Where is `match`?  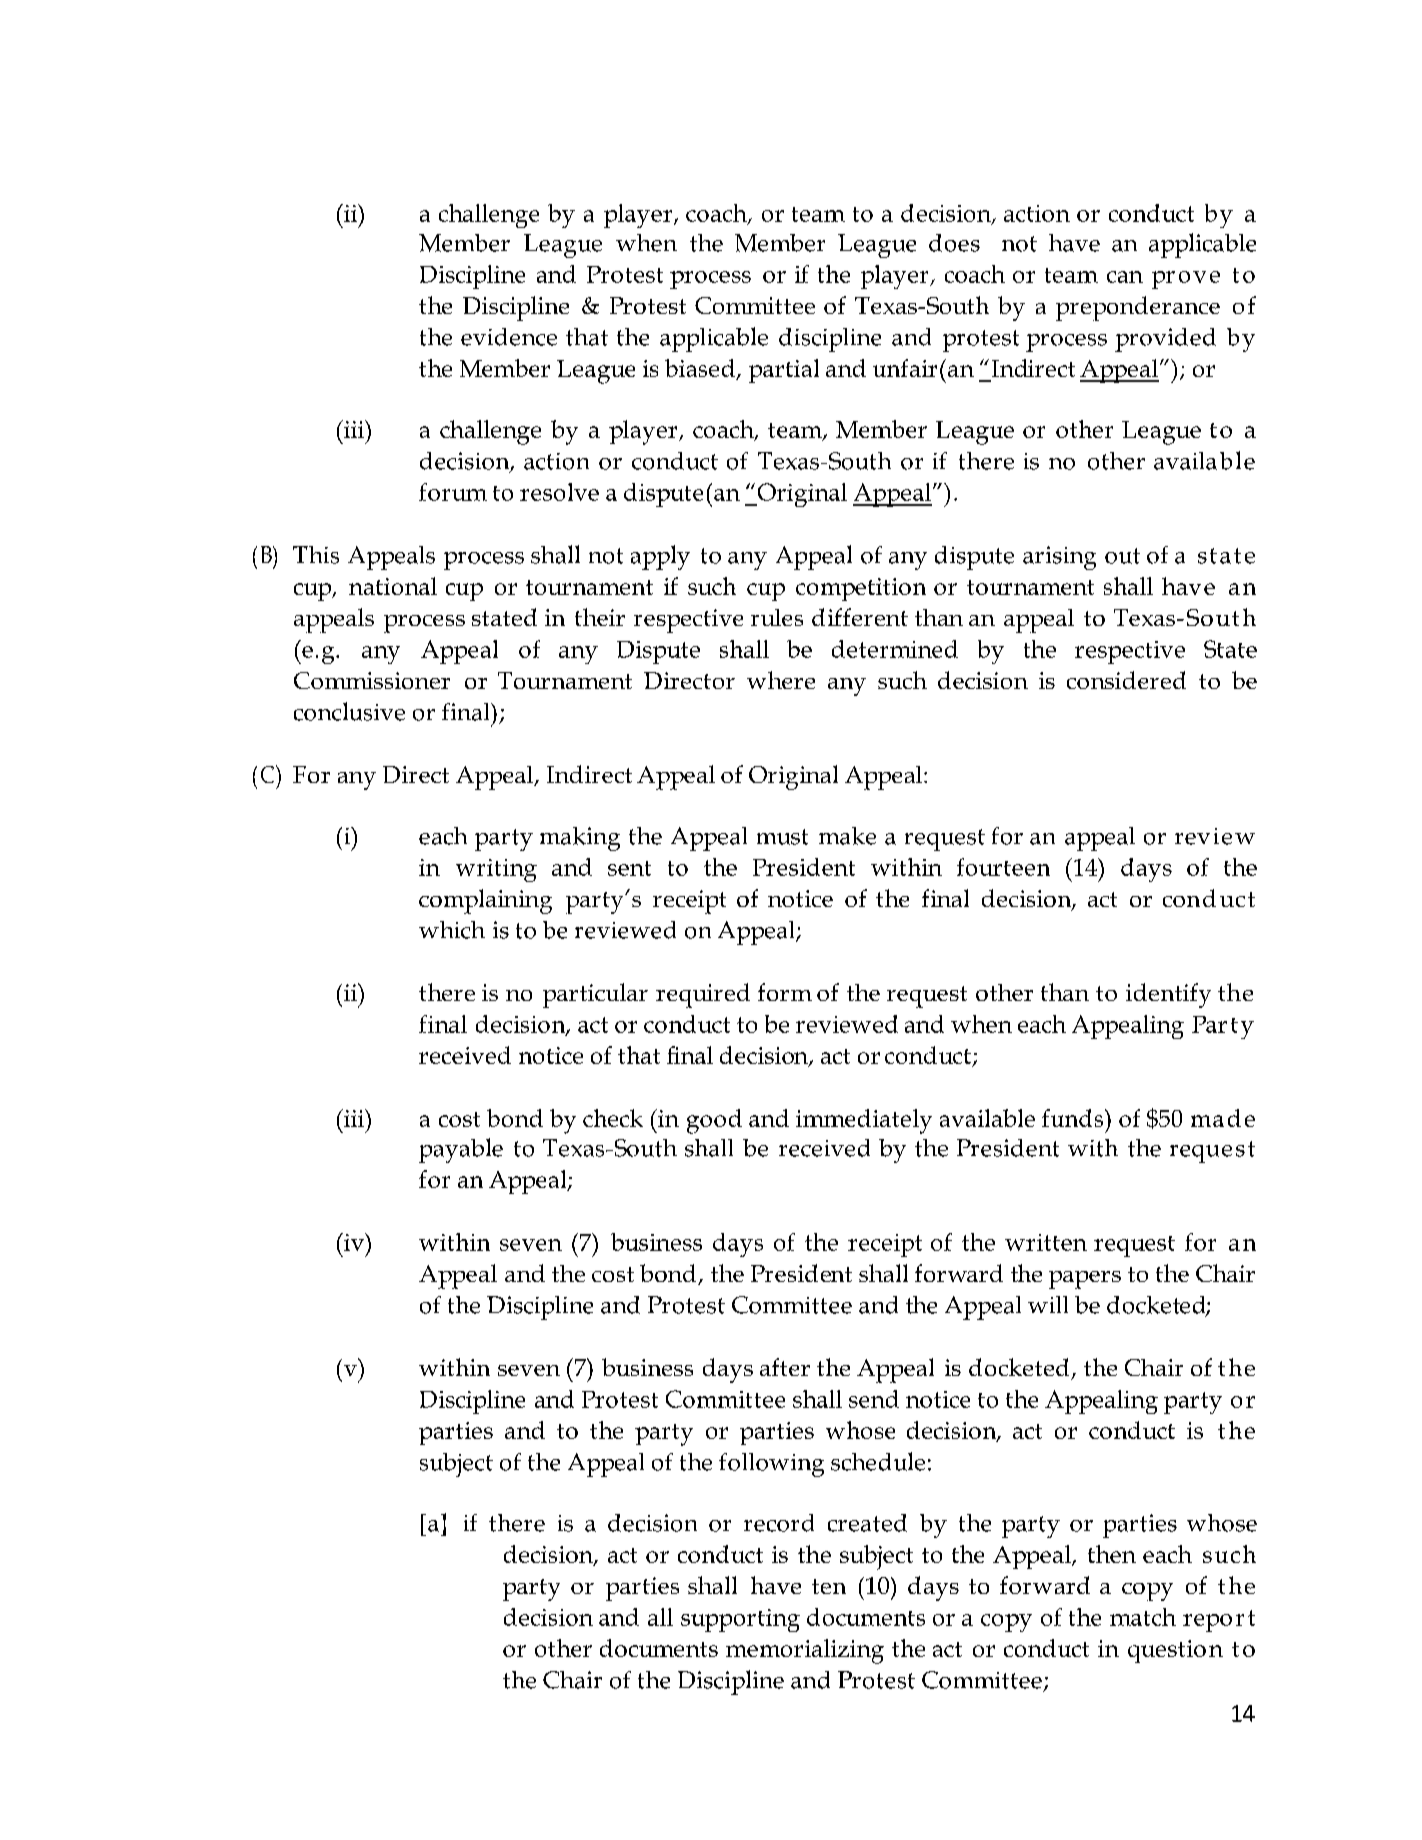 match is located at coordinates (1143, 1617).
